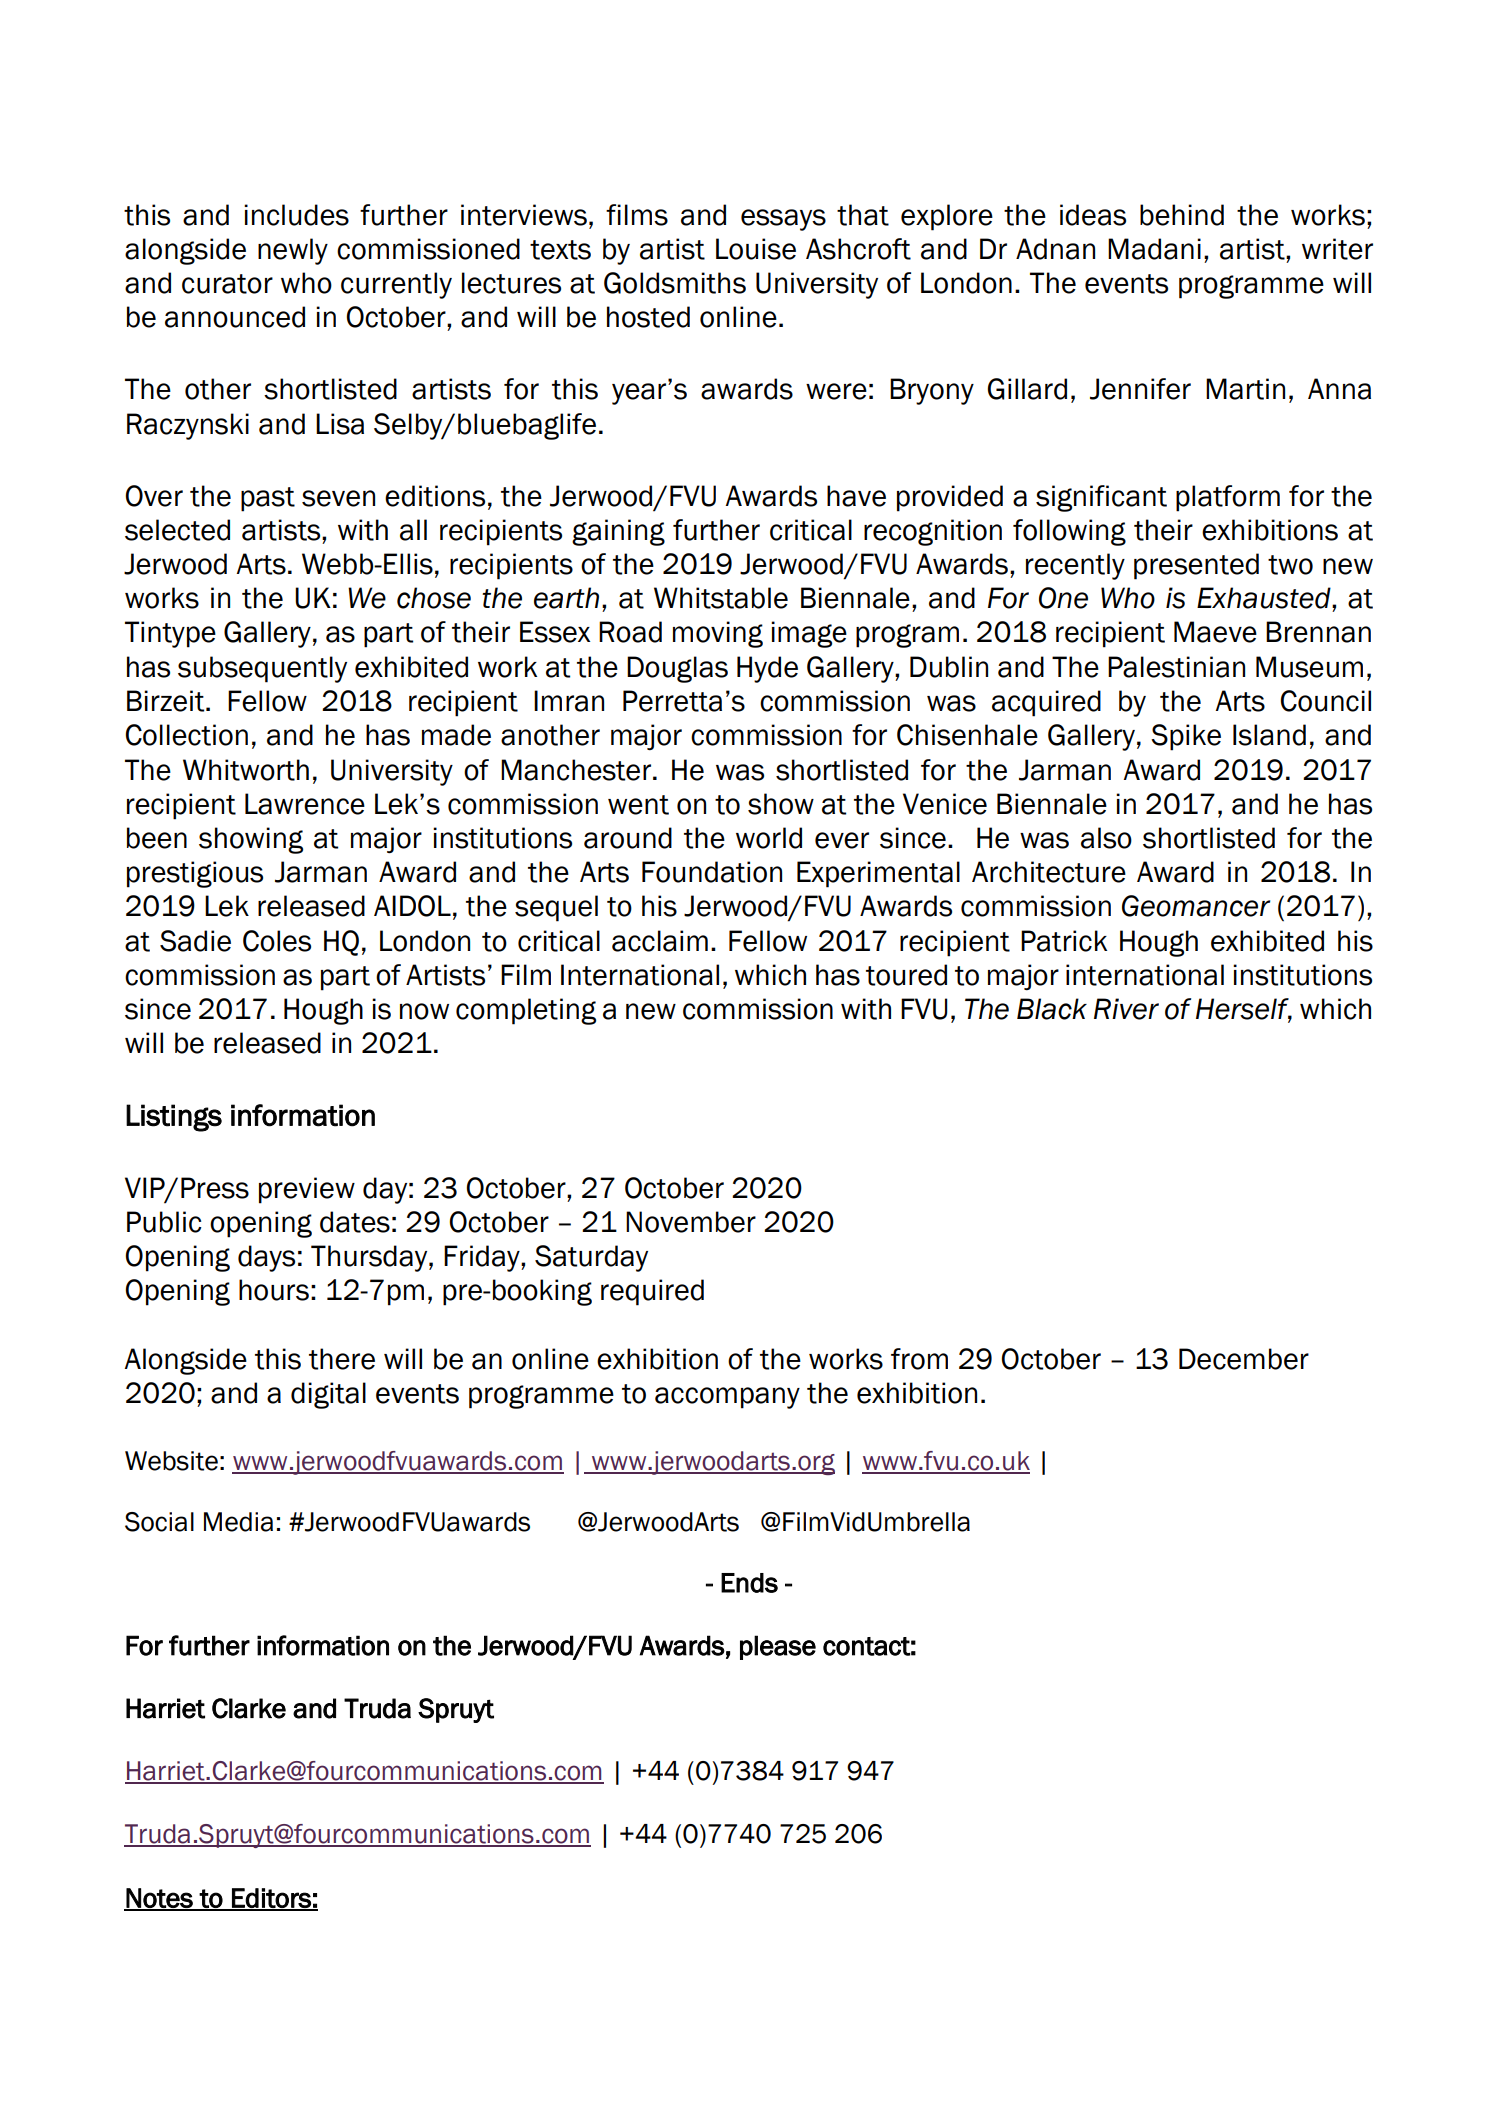 The image size is (1498, 2119). I want to click on Editors, so click(271, 1899).
